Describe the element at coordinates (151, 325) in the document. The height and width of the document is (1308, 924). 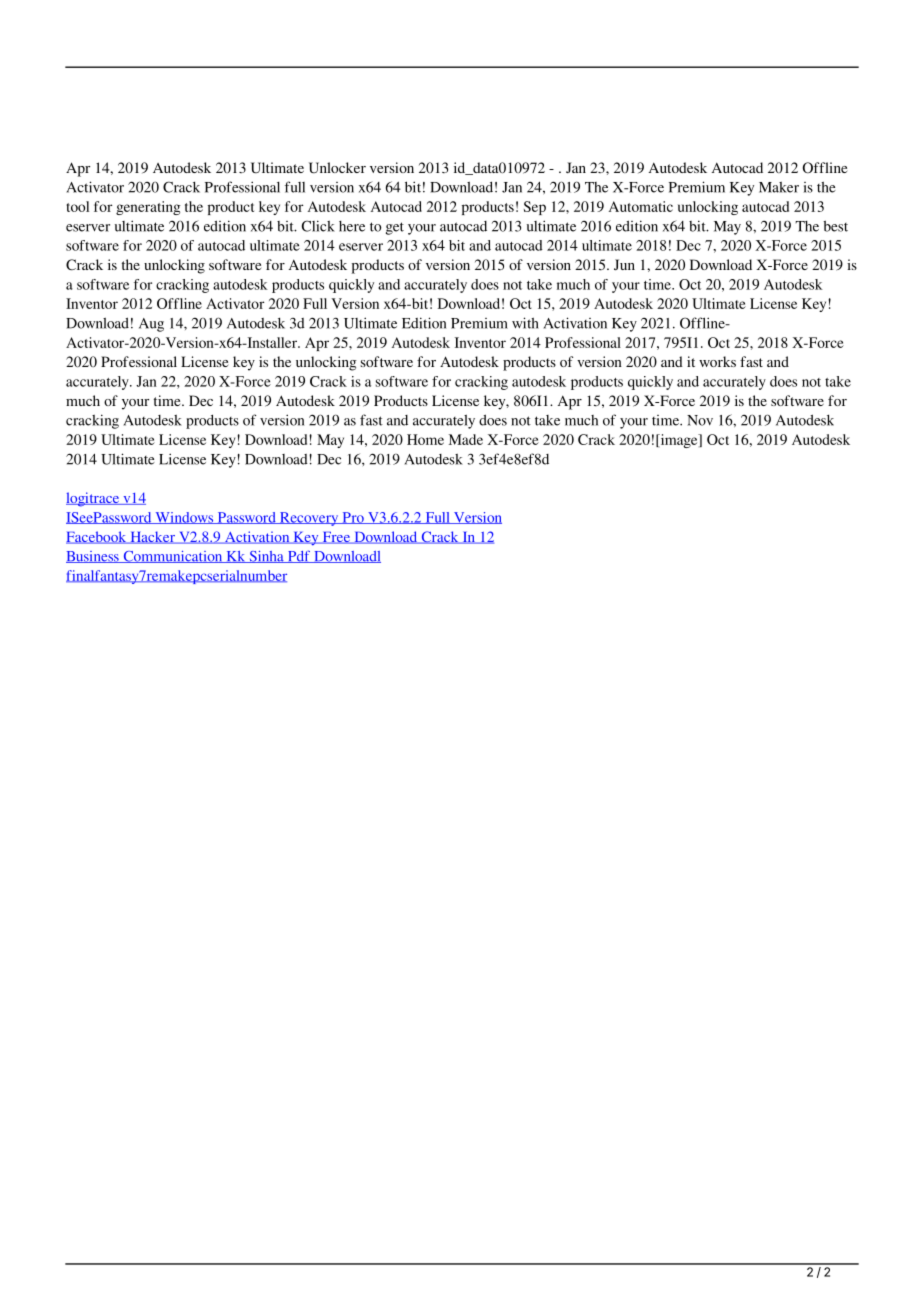
I see `Aug` at that location.
